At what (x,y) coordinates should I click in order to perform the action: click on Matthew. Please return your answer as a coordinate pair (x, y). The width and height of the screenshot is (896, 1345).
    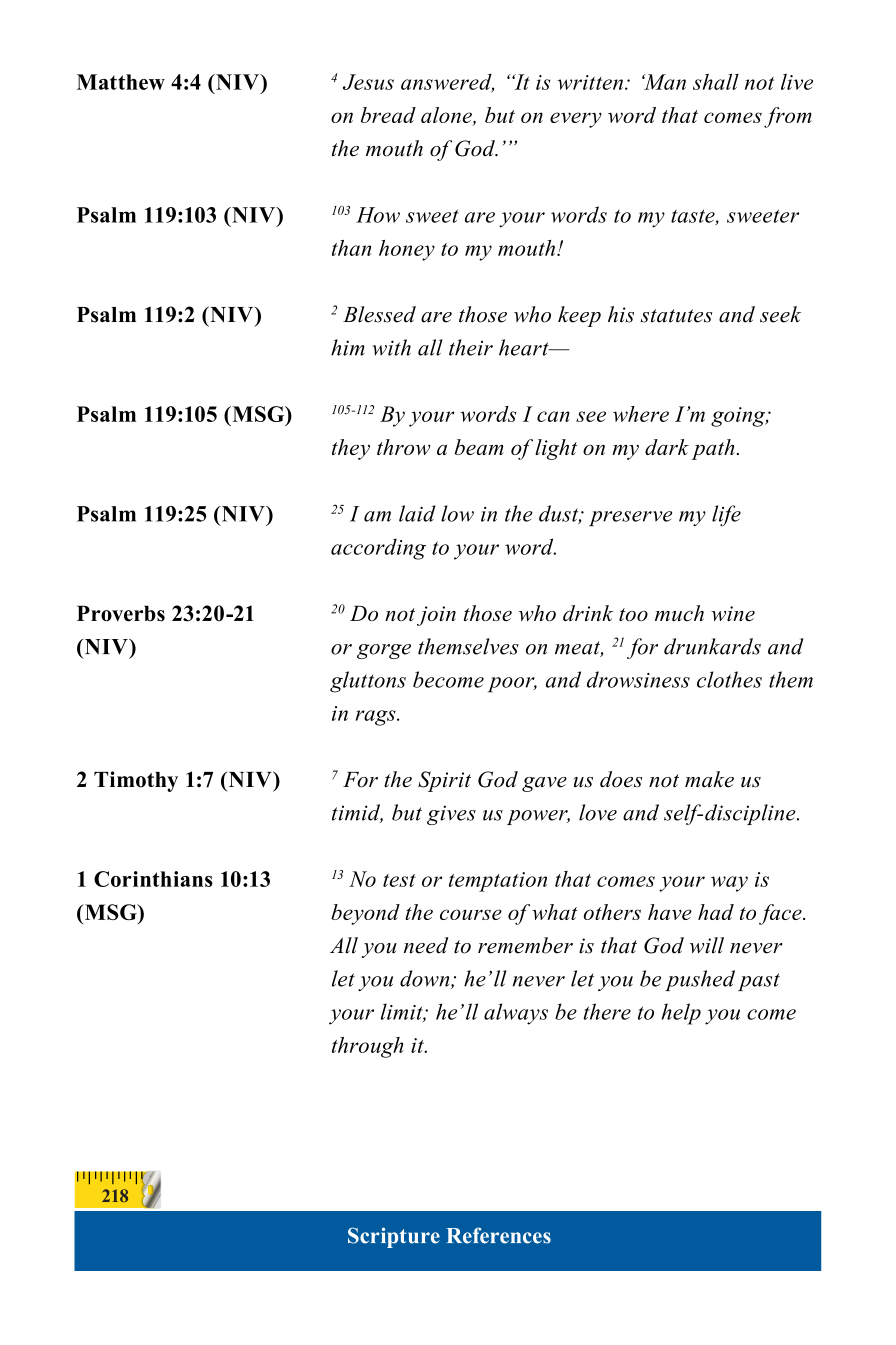
    Looking at the image, I should click on (121, 82).
